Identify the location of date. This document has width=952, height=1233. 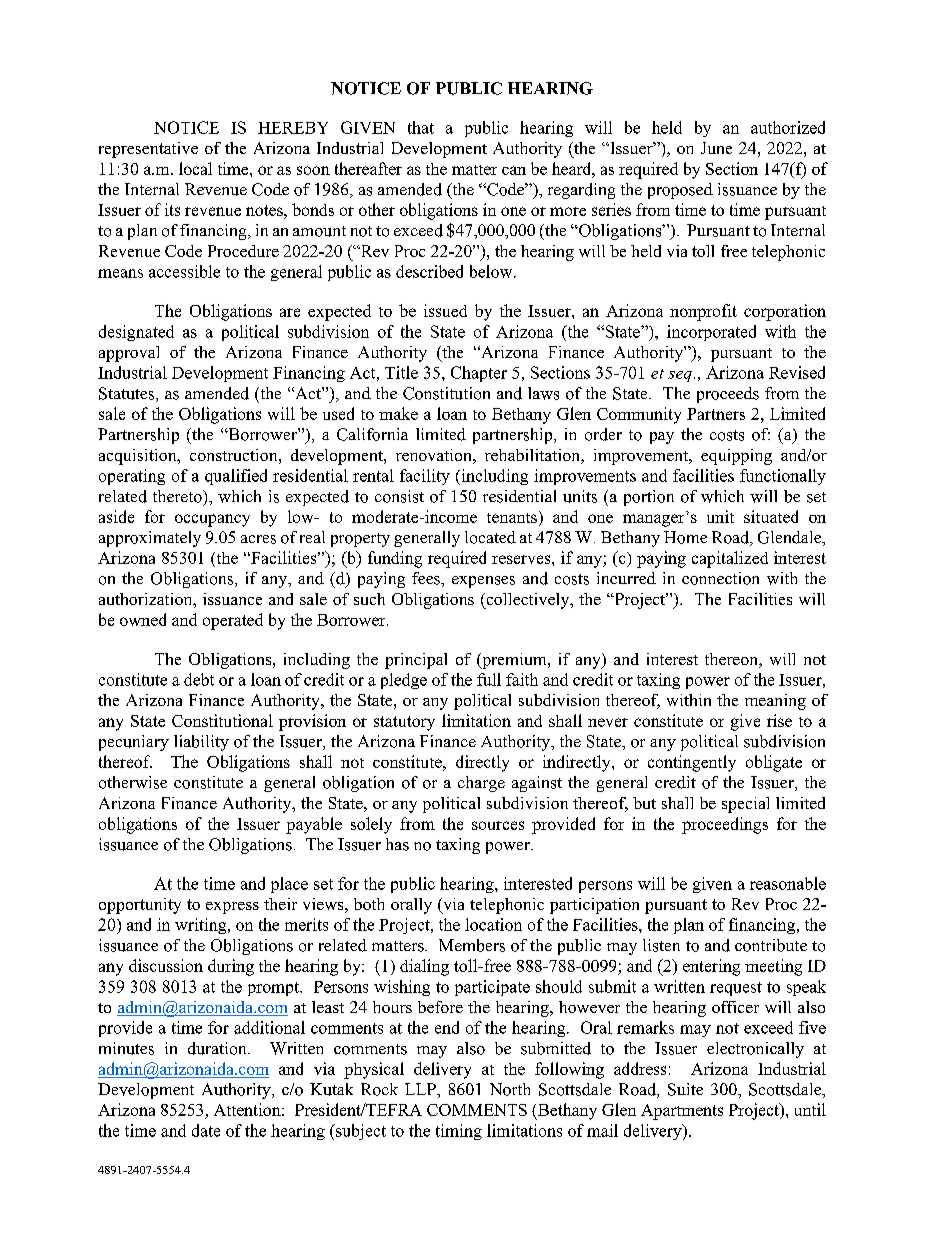
(206, 1130).
